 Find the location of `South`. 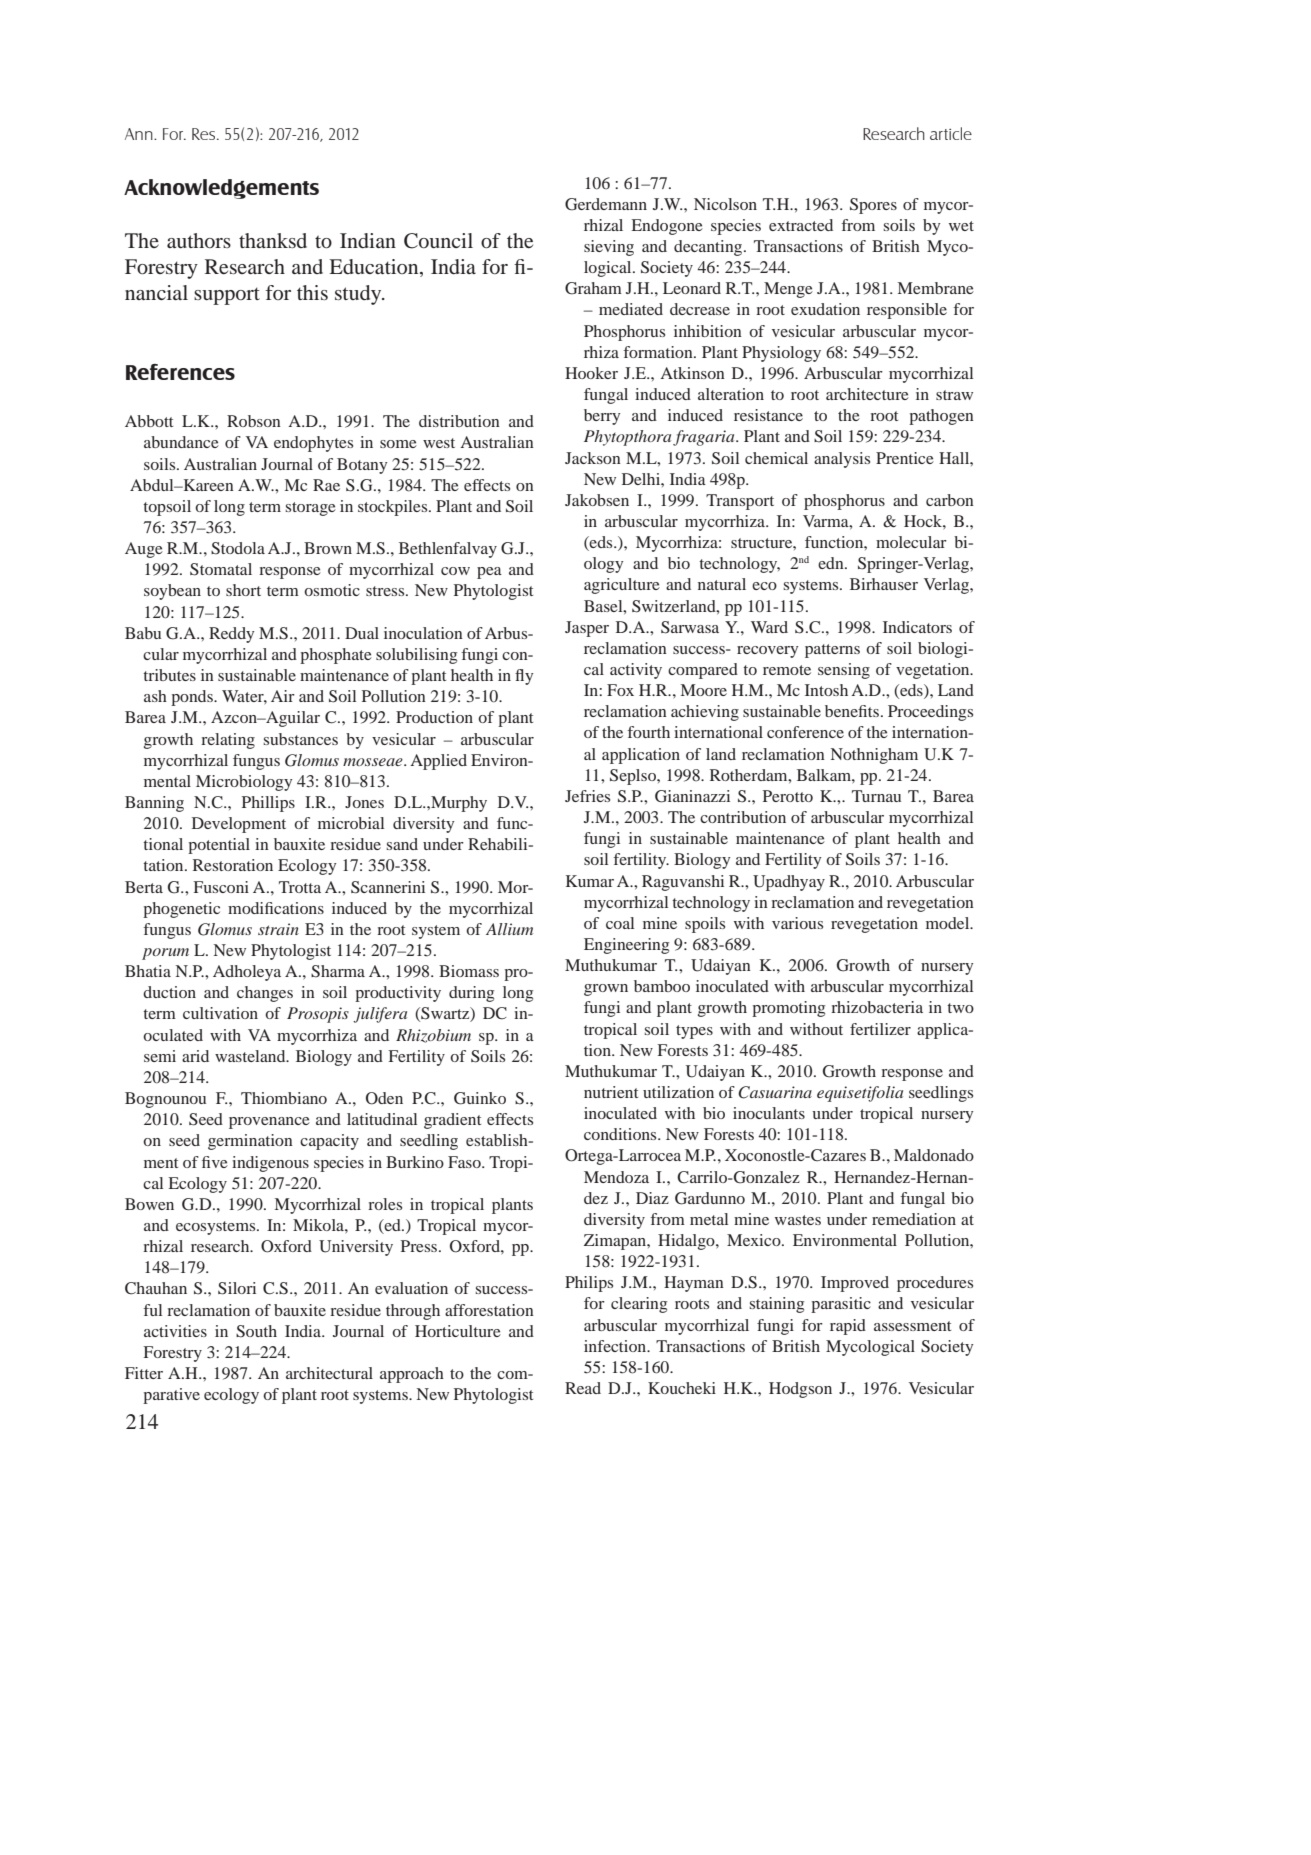

South is located at coordinates (256, 1331).
